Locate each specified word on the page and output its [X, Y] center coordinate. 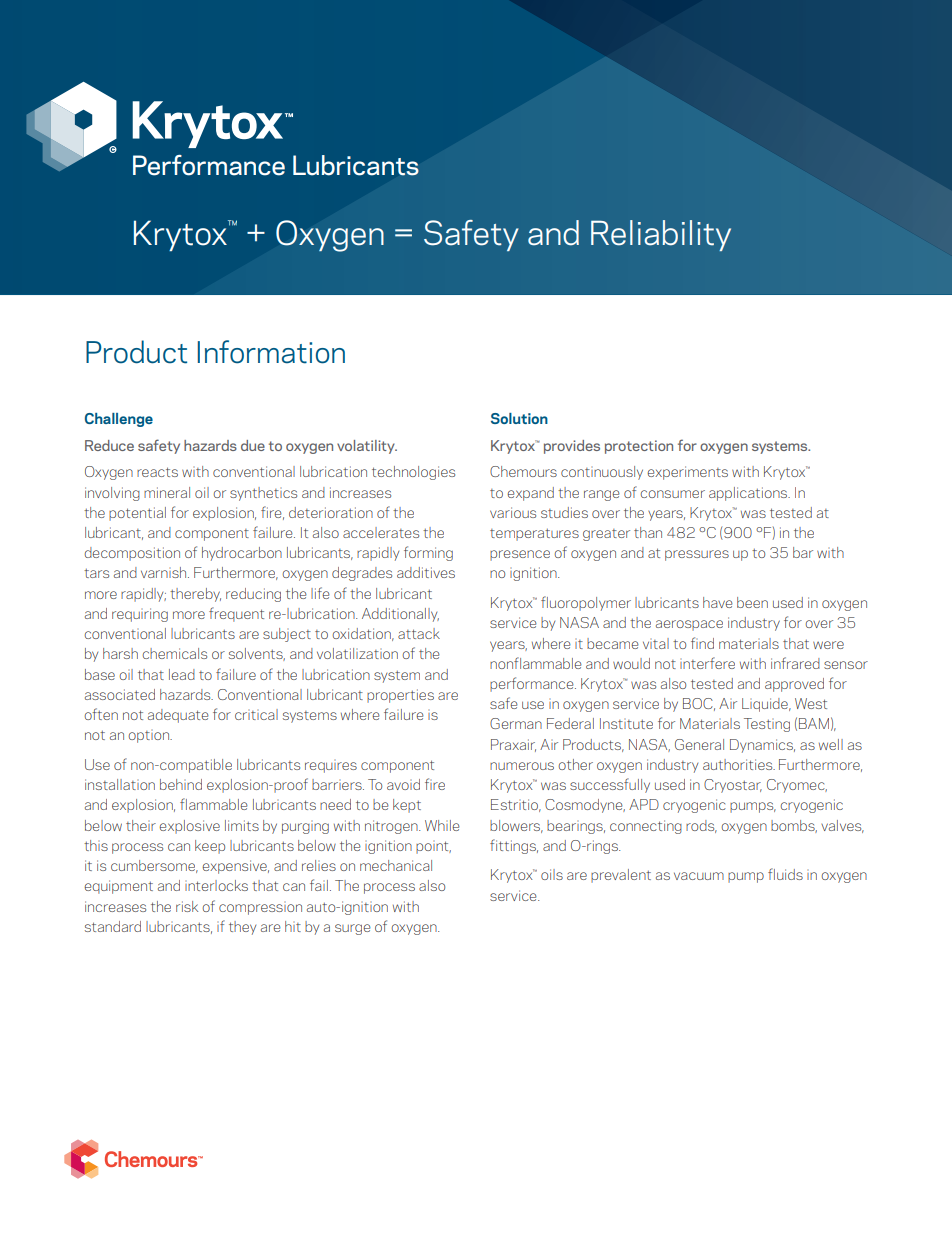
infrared [795, 663]
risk [187, 906]
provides [572, 447]
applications [749, 494]
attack [419, 633]
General [699, 744]
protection [639, 447]
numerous [522, 766]
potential [137, 514]
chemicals [174, 653]
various [513, 512]
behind [181, 784]
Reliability [661, 235]
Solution [519, 418]
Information [271, 352]
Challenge [119, 420]
